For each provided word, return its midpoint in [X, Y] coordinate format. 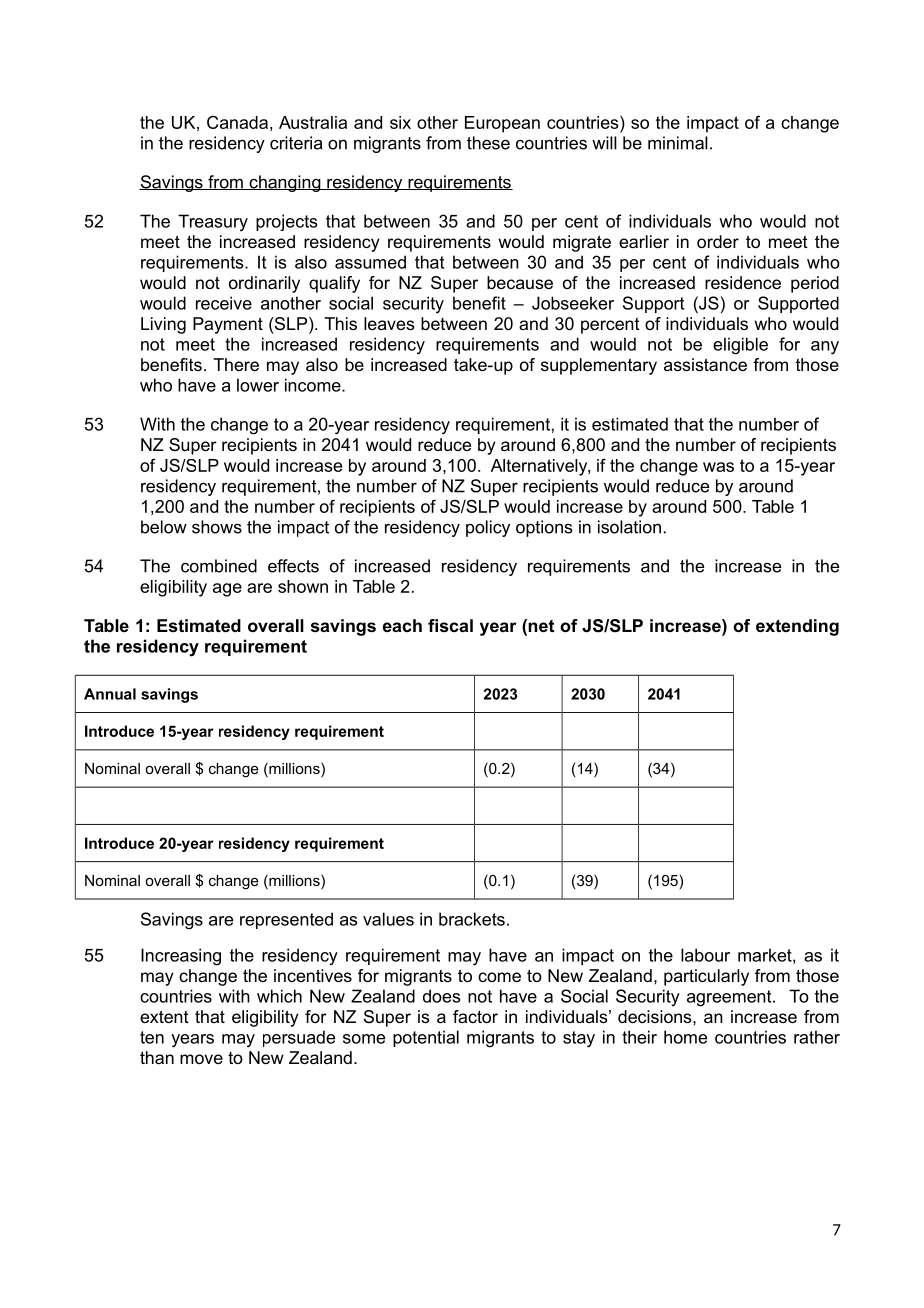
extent [164, 1016]
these [488, 143]
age [227, 590]
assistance [705, 364]
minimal [678, 143]
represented [286, 920]
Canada [237, 122]
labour [705, 955]
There [236, 364]
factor [475, 1016]
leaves [389, 323]
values [388, 919]
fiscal [450, 625]
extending [797, 627]
